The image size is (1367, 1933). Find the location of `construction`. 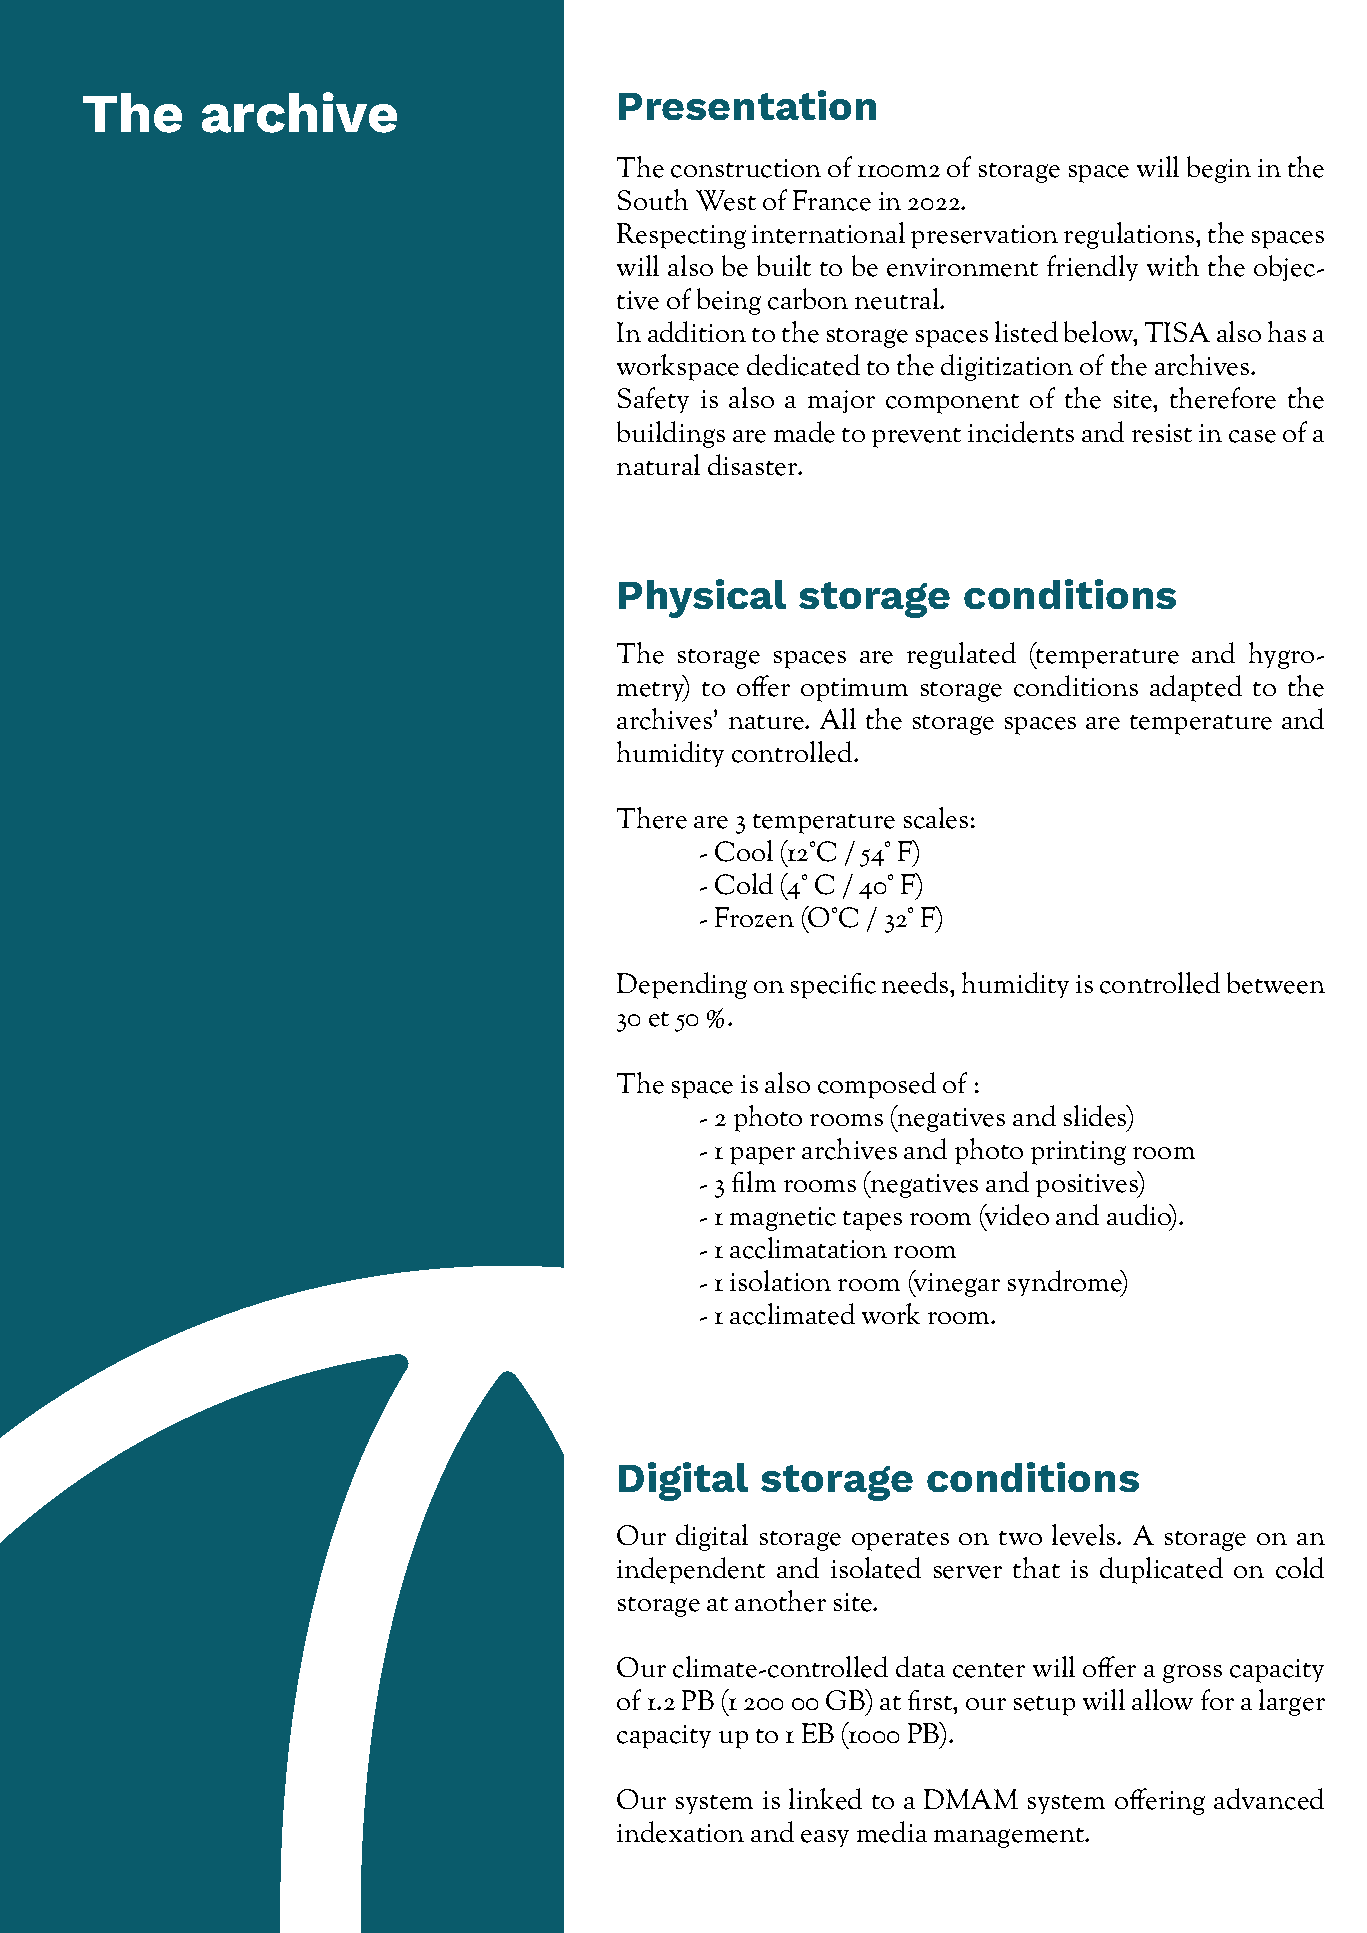

construction is located at coordinates (746, 168).
